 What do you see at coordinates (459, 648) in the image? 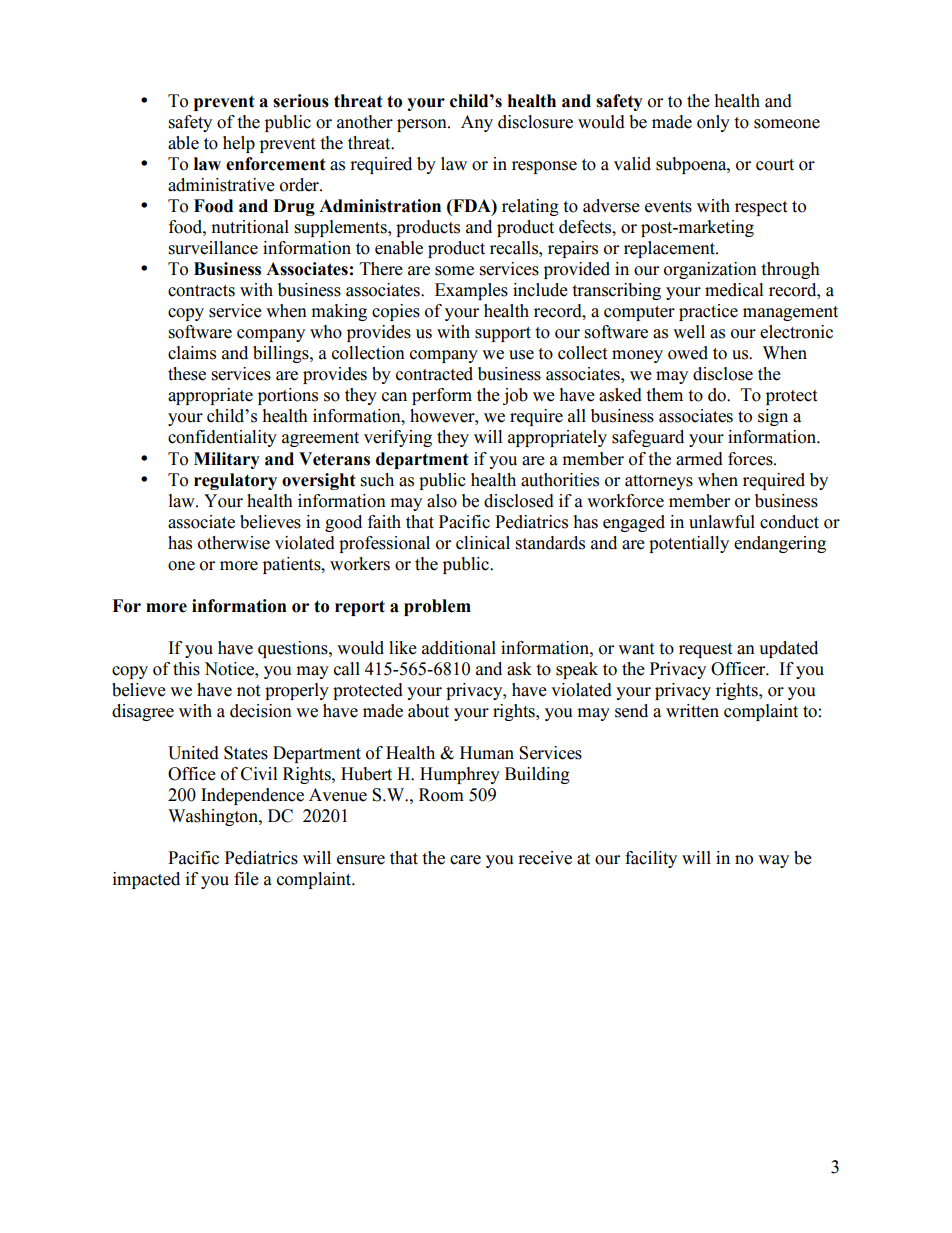
I see `additional` at bounding box center [459, 648].
